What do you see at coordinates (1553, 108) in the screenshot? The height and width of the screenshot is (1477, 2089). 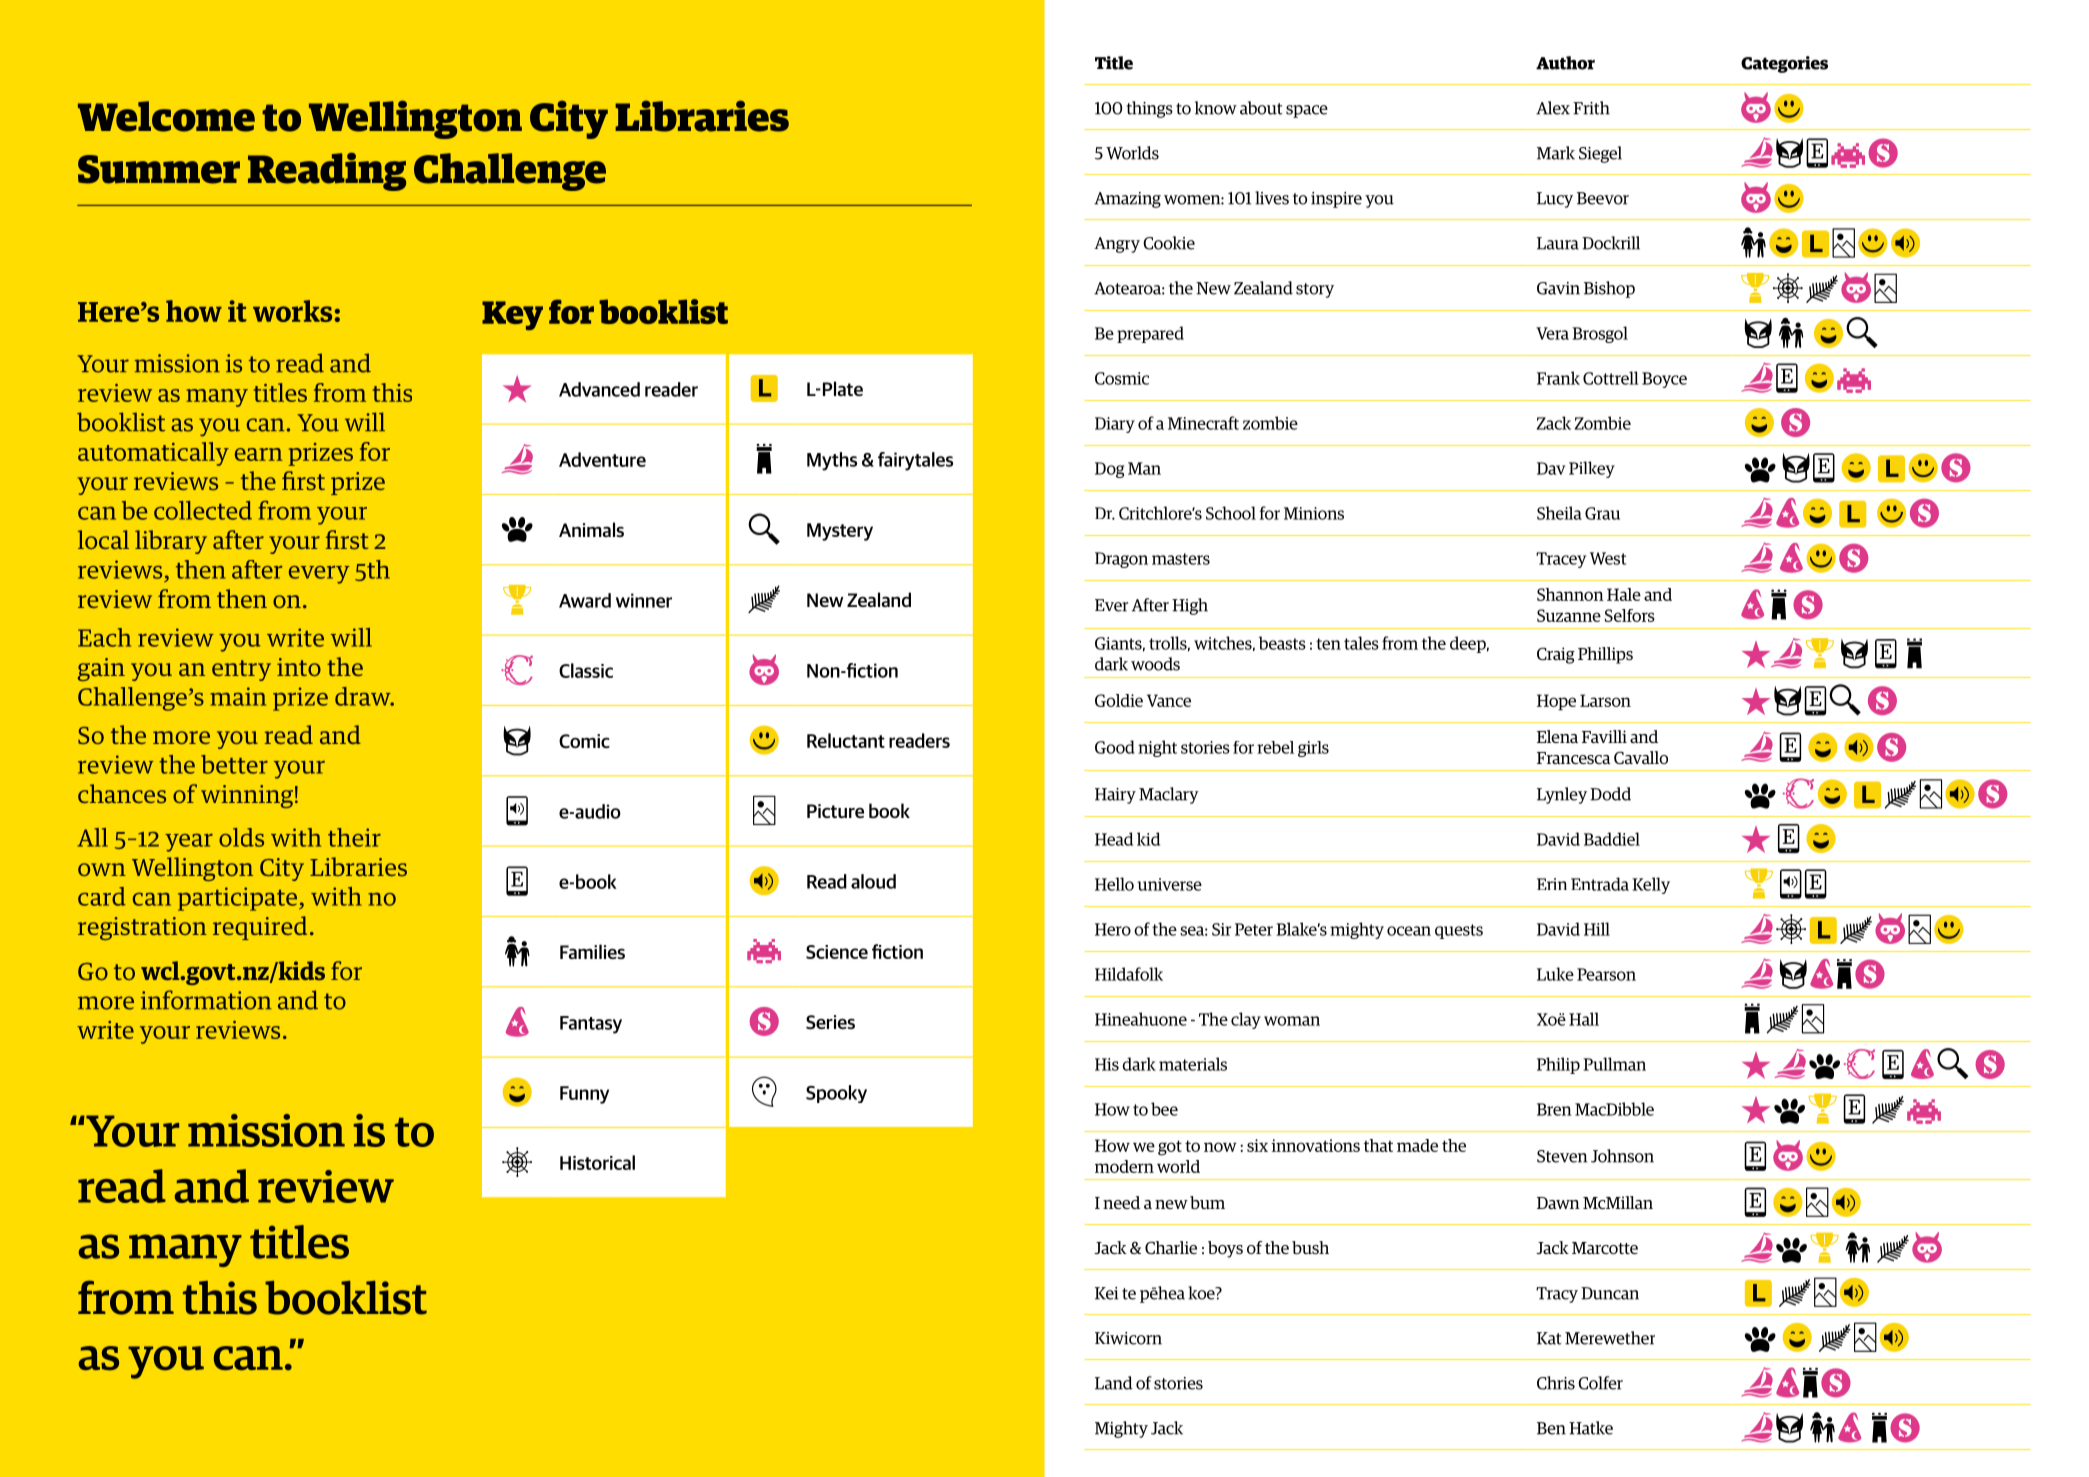 I see `Alex` at bounding box center [1553, 108].
